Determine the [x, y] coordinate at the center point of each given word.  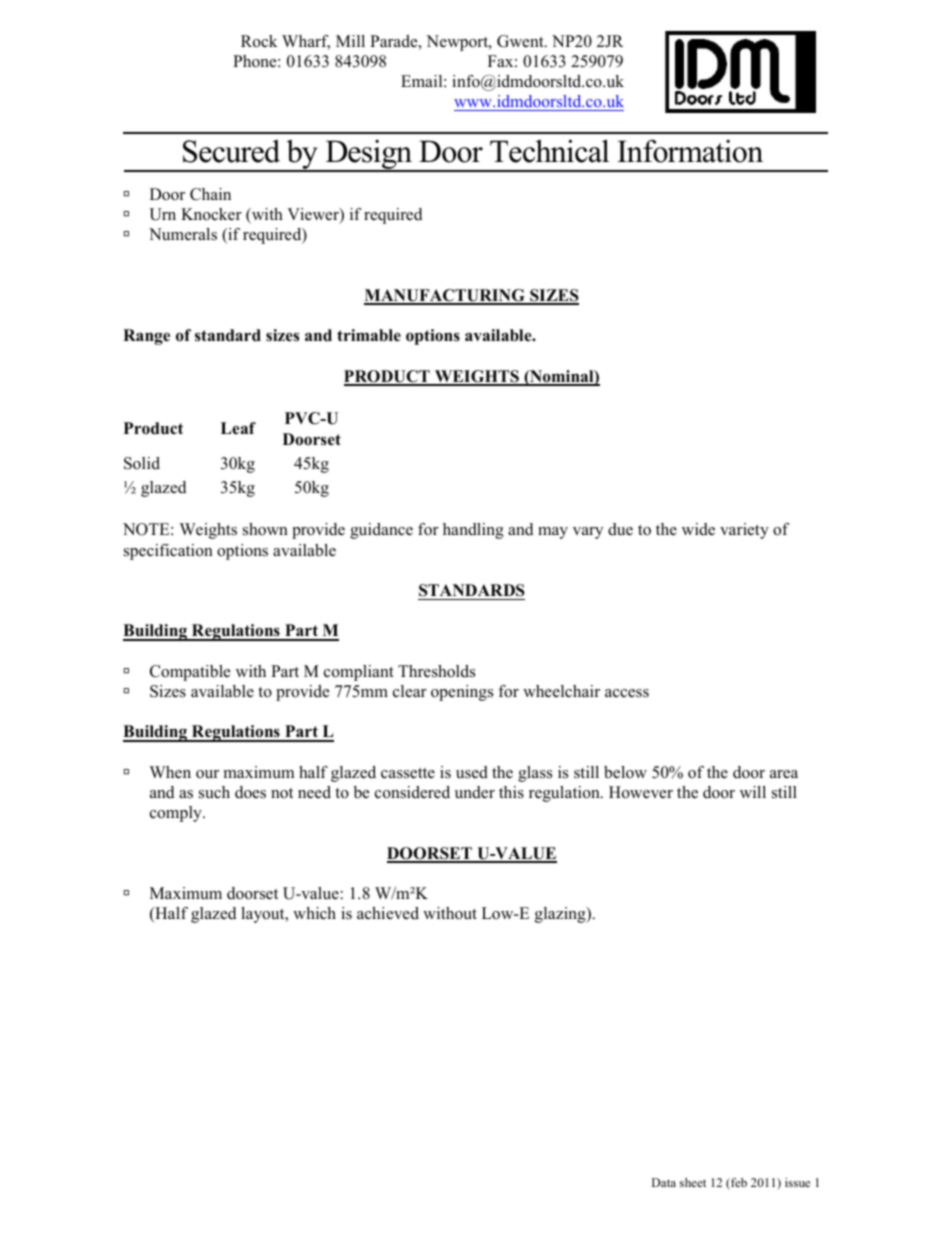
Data [664, 1182]
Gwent [521, 41]
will [753, 792]
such [214, 792]
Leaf [238, 428]
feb [738, 1184]
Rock [259, 41]
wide [698, 529]
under [475, 792]
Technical [549, 151]
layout [264, 915]
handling [473, 531]
